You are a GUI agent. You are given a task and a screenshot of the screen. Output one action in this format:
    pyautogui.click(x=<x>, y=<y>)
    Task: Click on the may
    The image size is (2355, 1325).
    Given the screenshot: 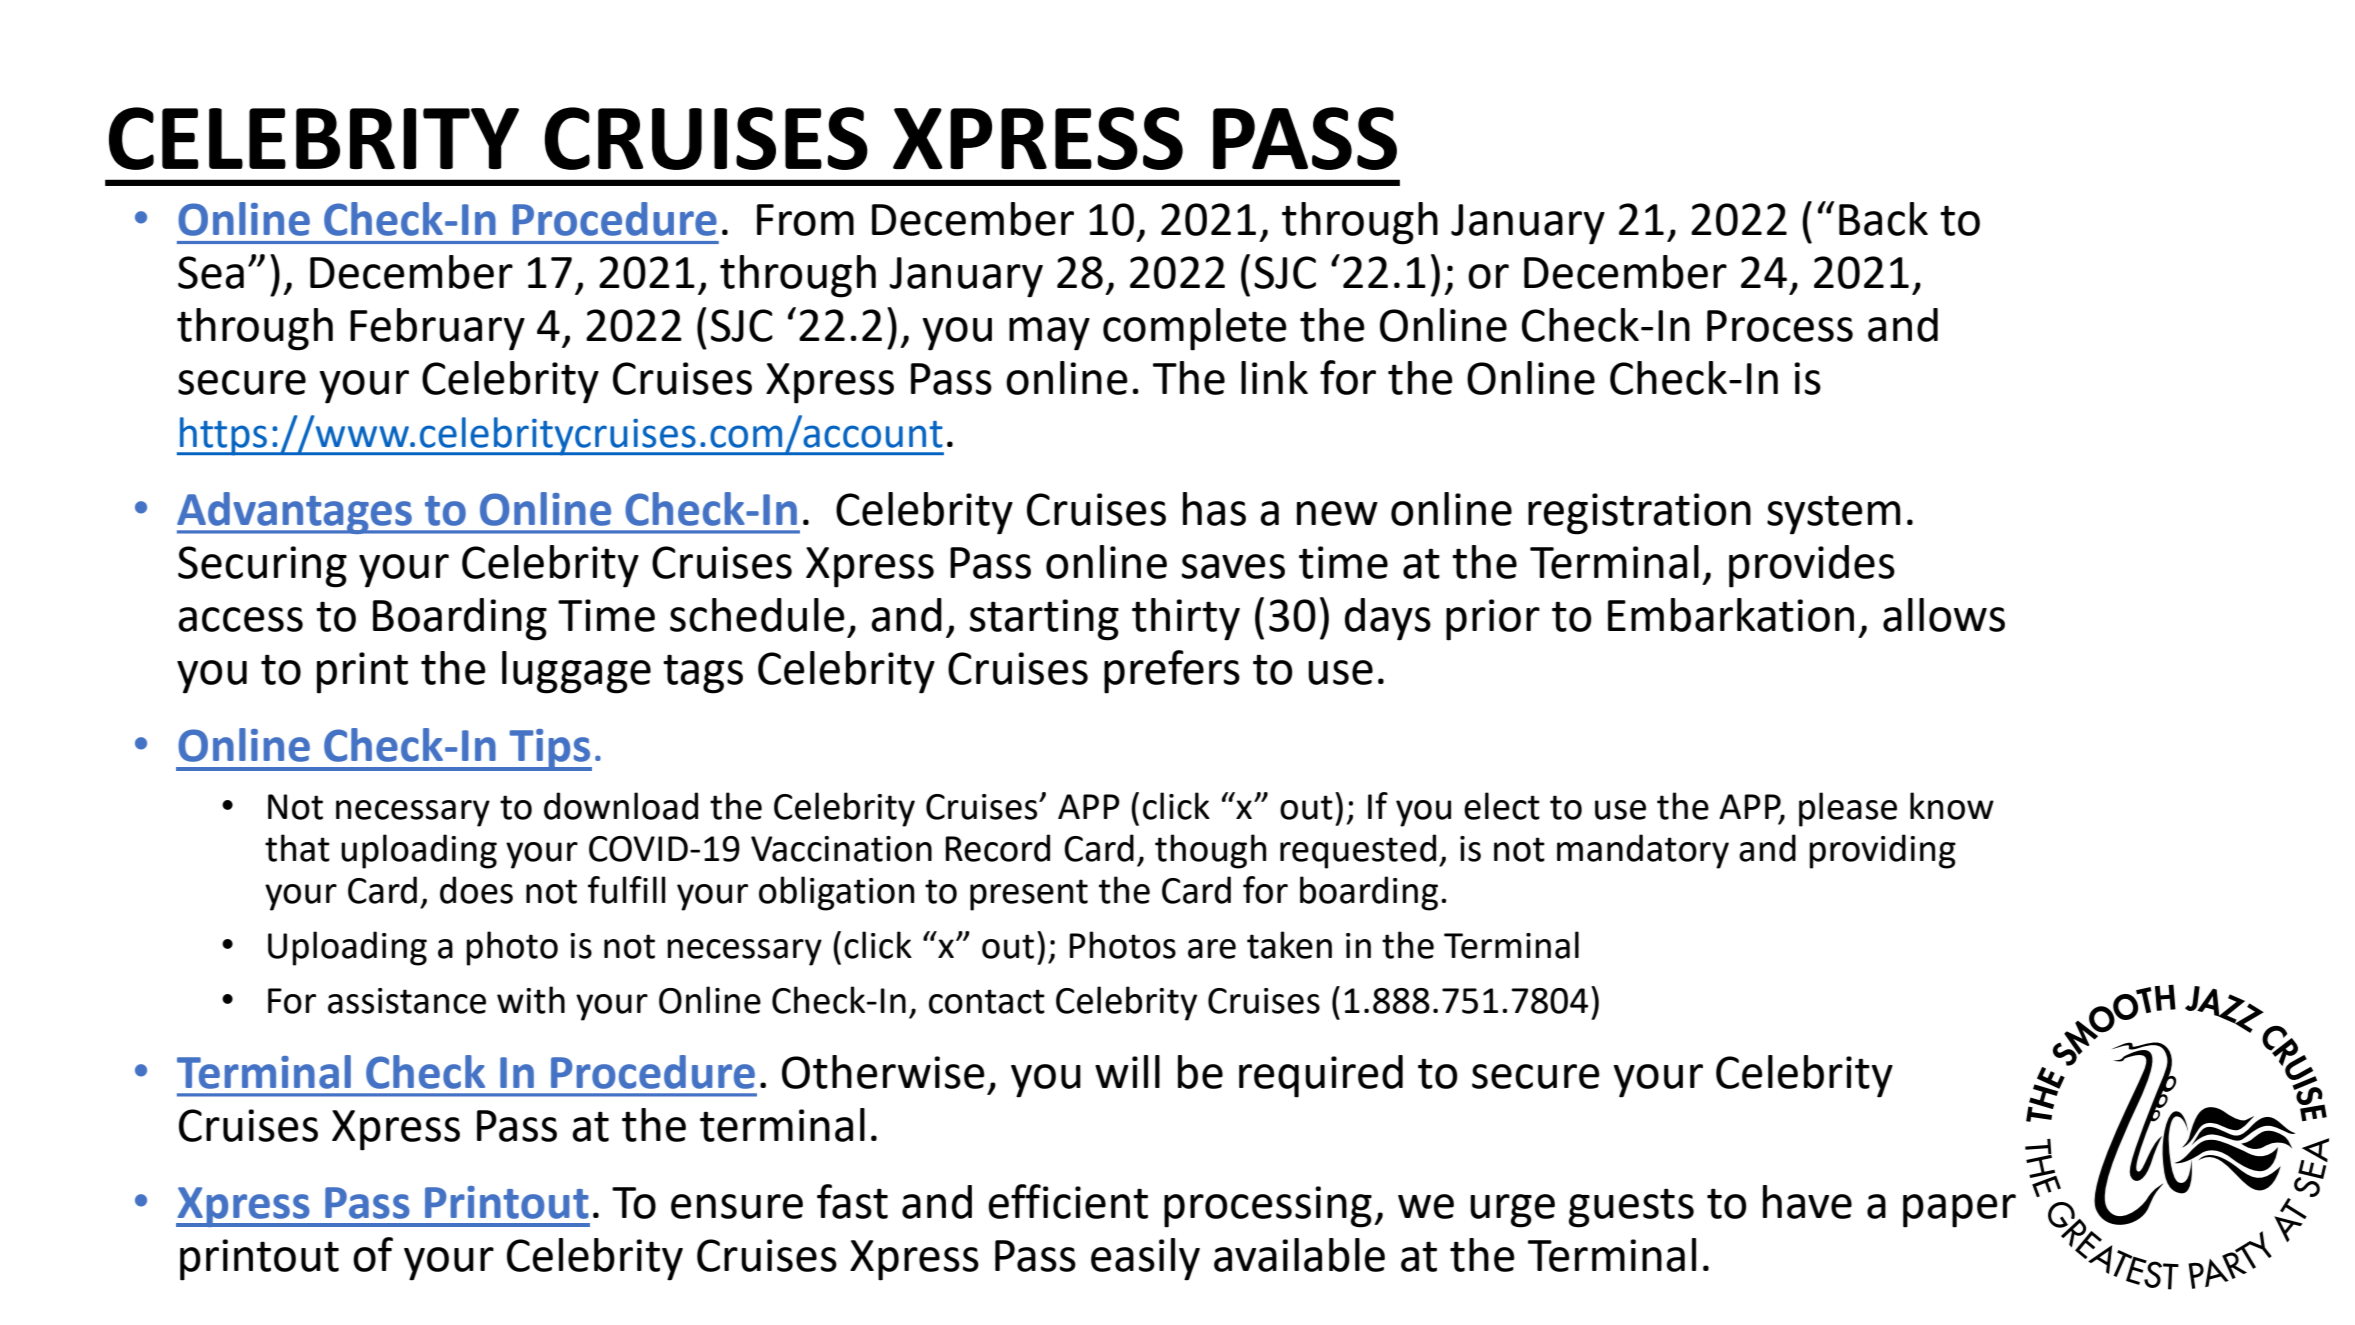 What is the action you would take?
    pyautogui.click(x=1049, y=334)
